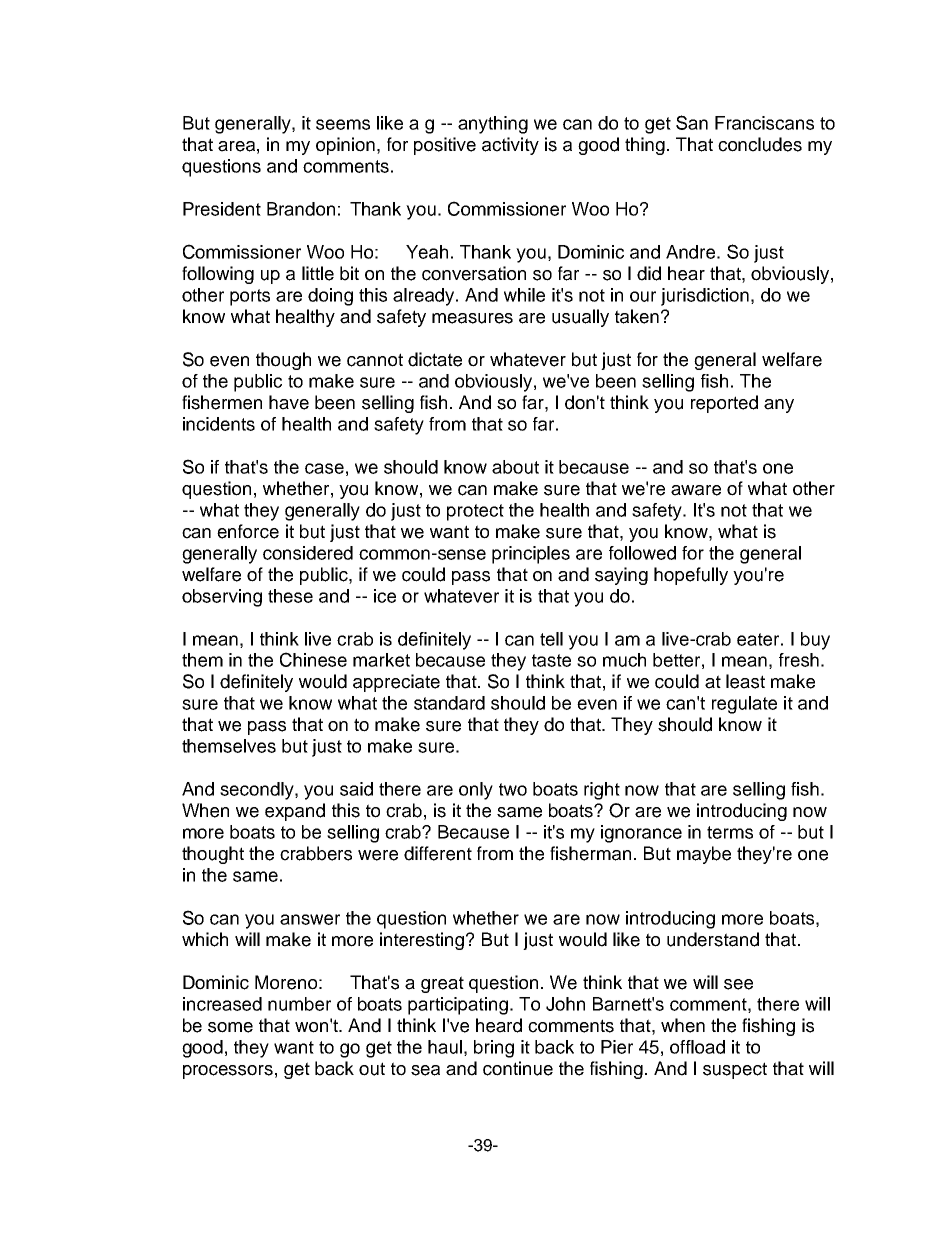  What do you see at coordinates (290, 596) in the image?
I see `these` at bounding box center [290, 596].
